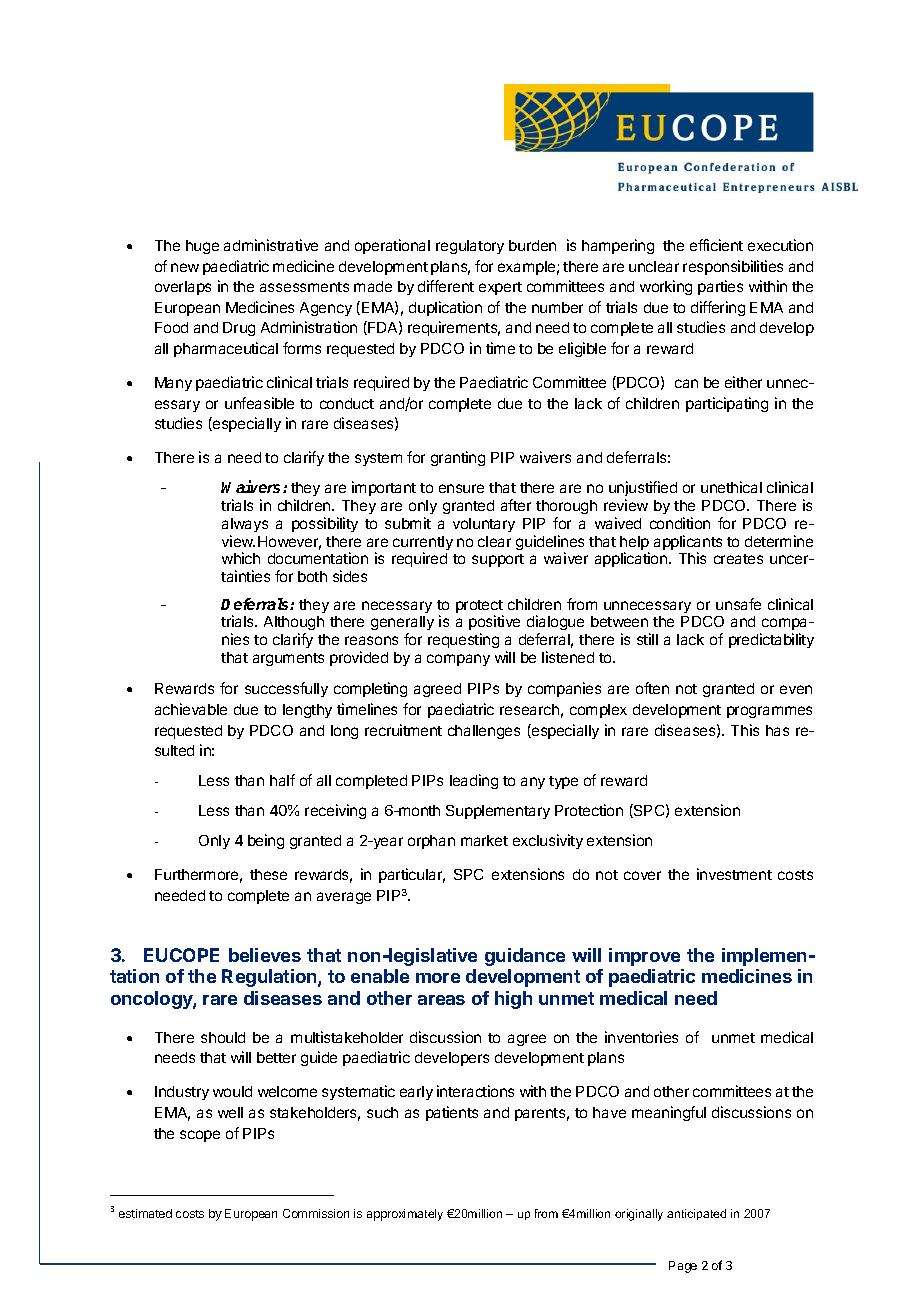  Describe the element at coordinates (720, 287) in the screenshot. I see `parties` at that location.
